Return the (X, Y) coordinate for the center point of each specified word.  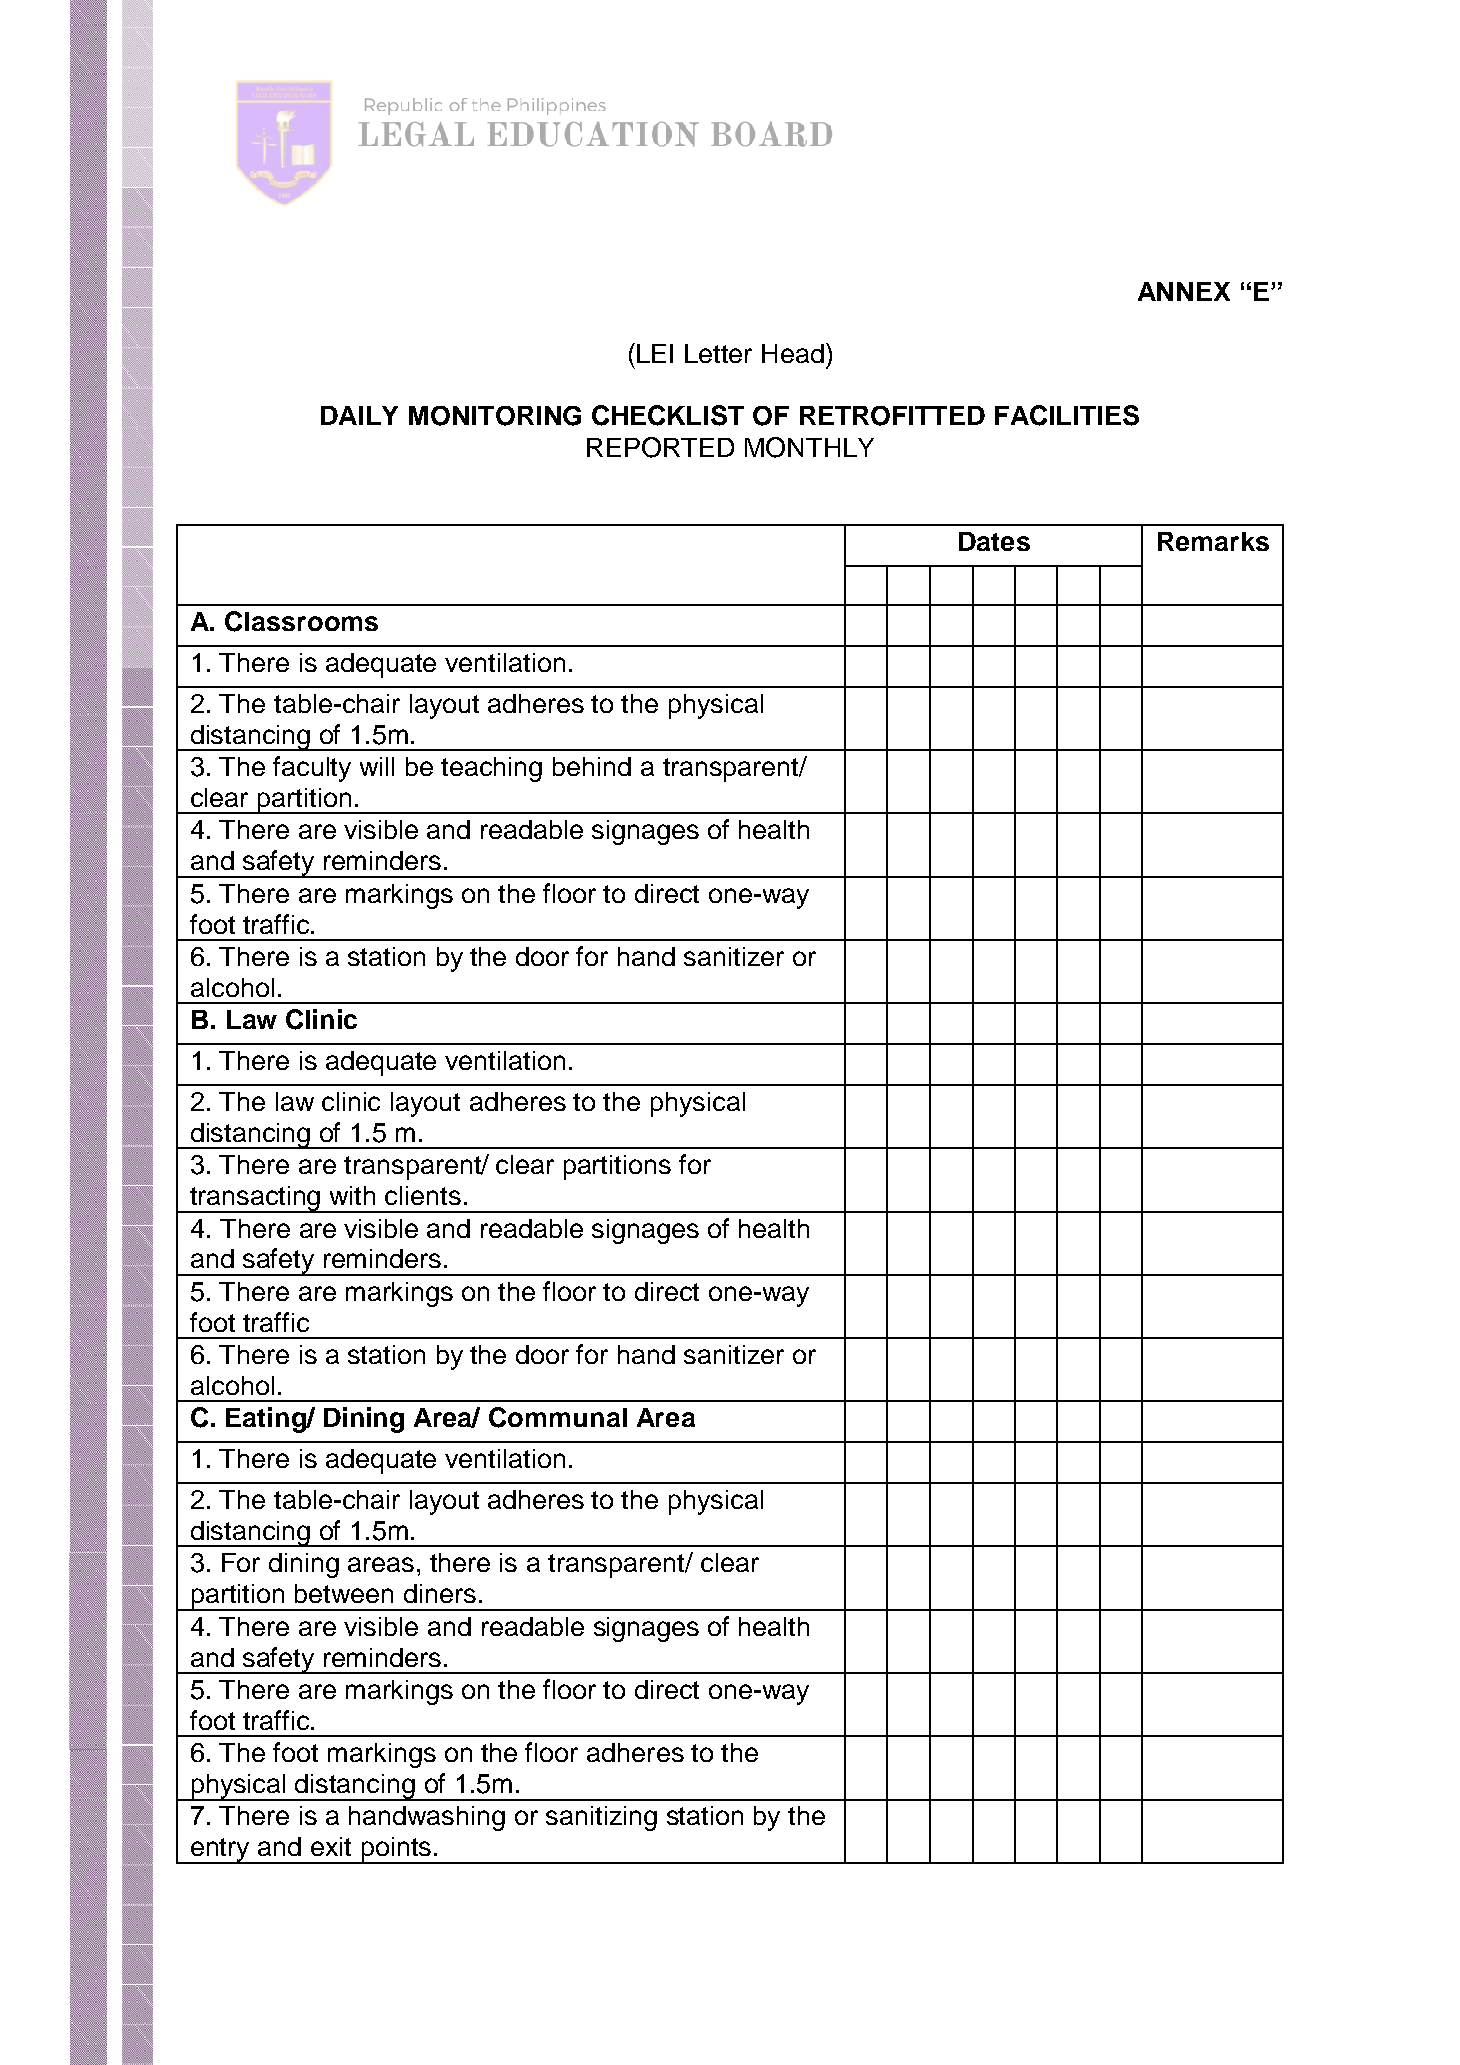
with (352, 1195)
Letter (718, 353)
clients (423, 1195)
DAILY (359, 415)
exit (331, 1846)
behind (592, 766)
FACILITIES (1067, 415)
